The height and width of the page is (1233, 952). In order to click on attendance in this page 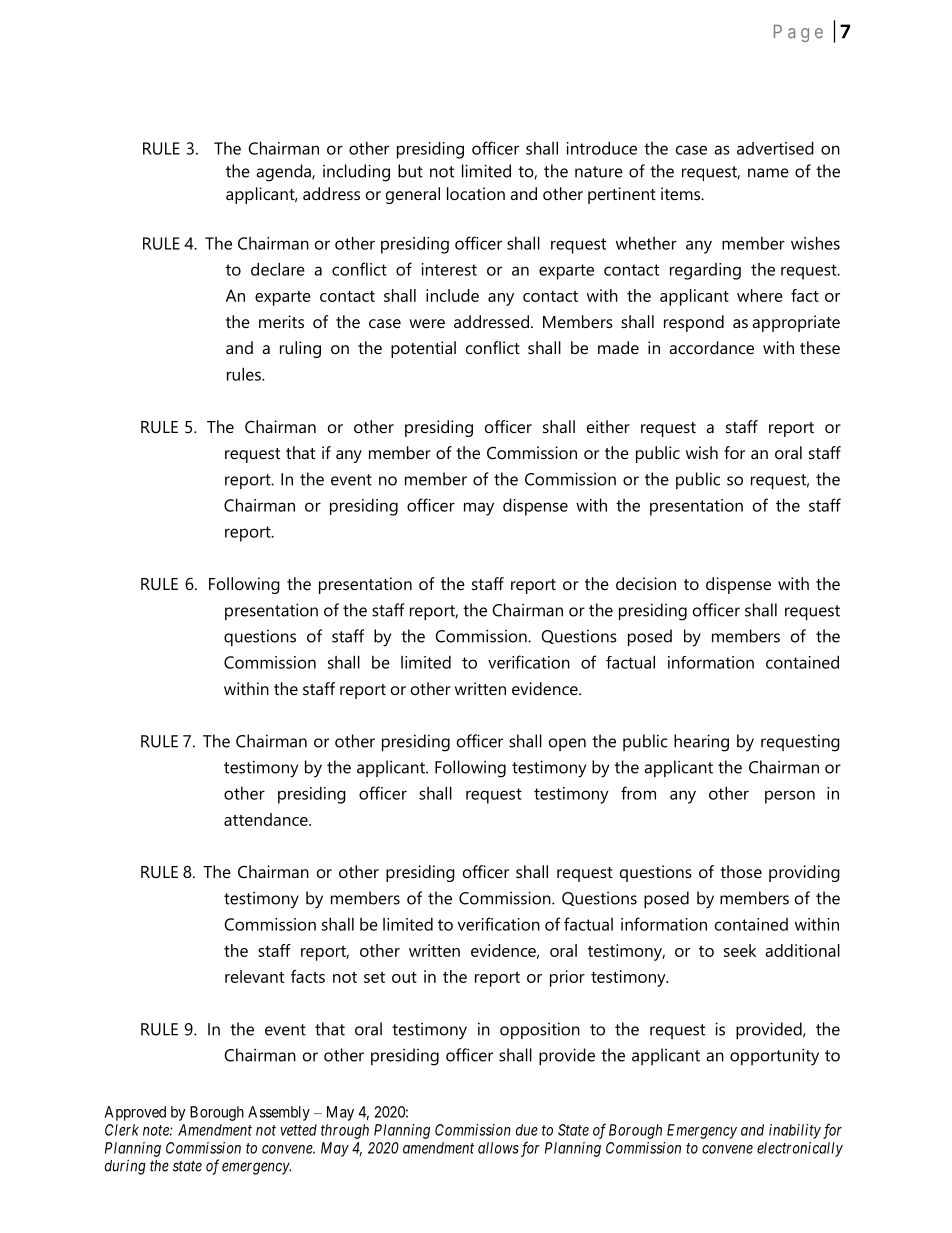, I will do `click(267, 819)`.
